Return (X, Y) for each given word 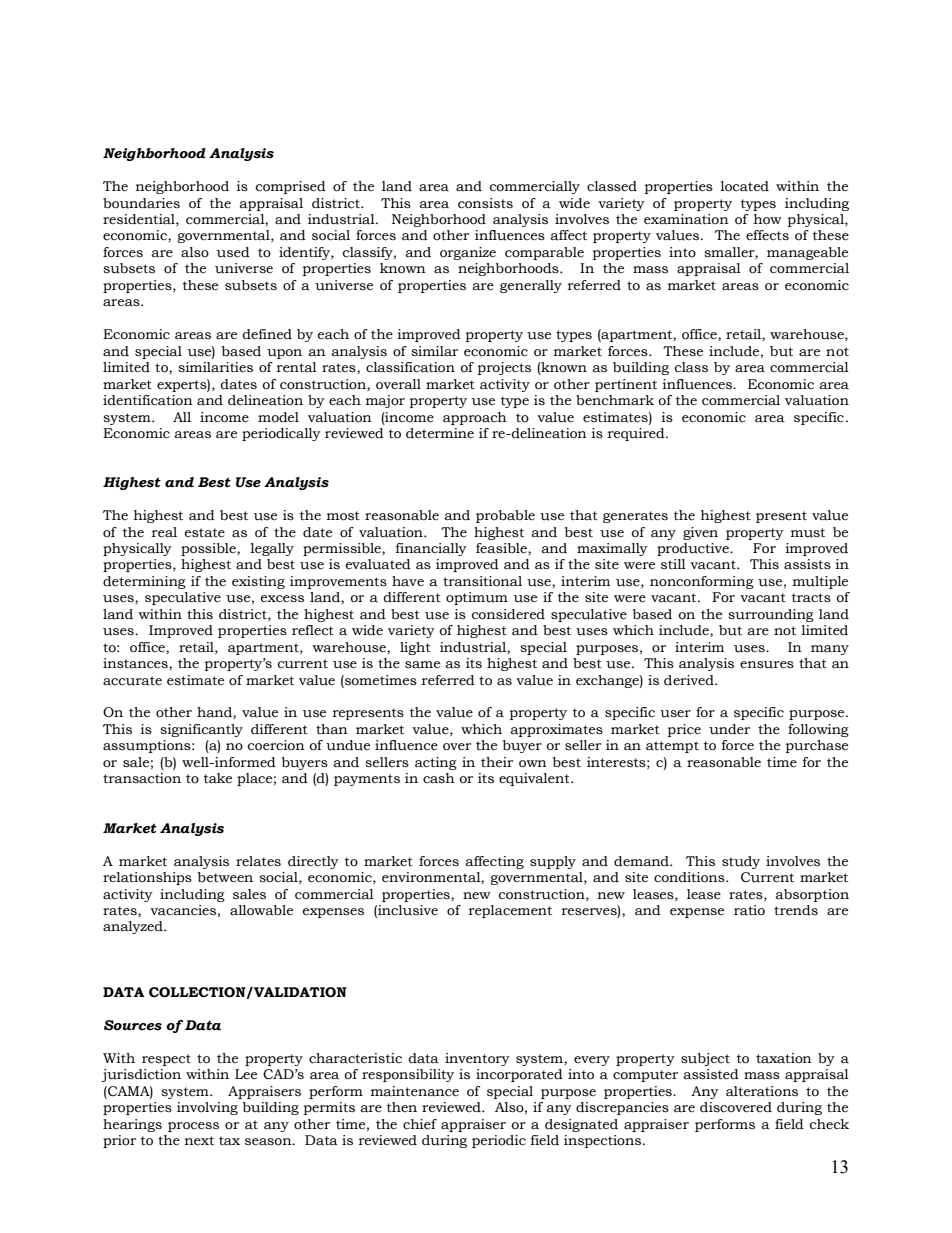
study (741, 862)
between (225, 877)
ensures (767, 665)
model (278, 417)
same (422, 665)
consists (485, 203)
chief (420, 1124)
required (637, 434)
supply (553, 862)
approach (475, 418)
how (768, 219)
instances (136, 664)
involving (207, 1108)
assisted (711, 1074)
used (233, 252)
